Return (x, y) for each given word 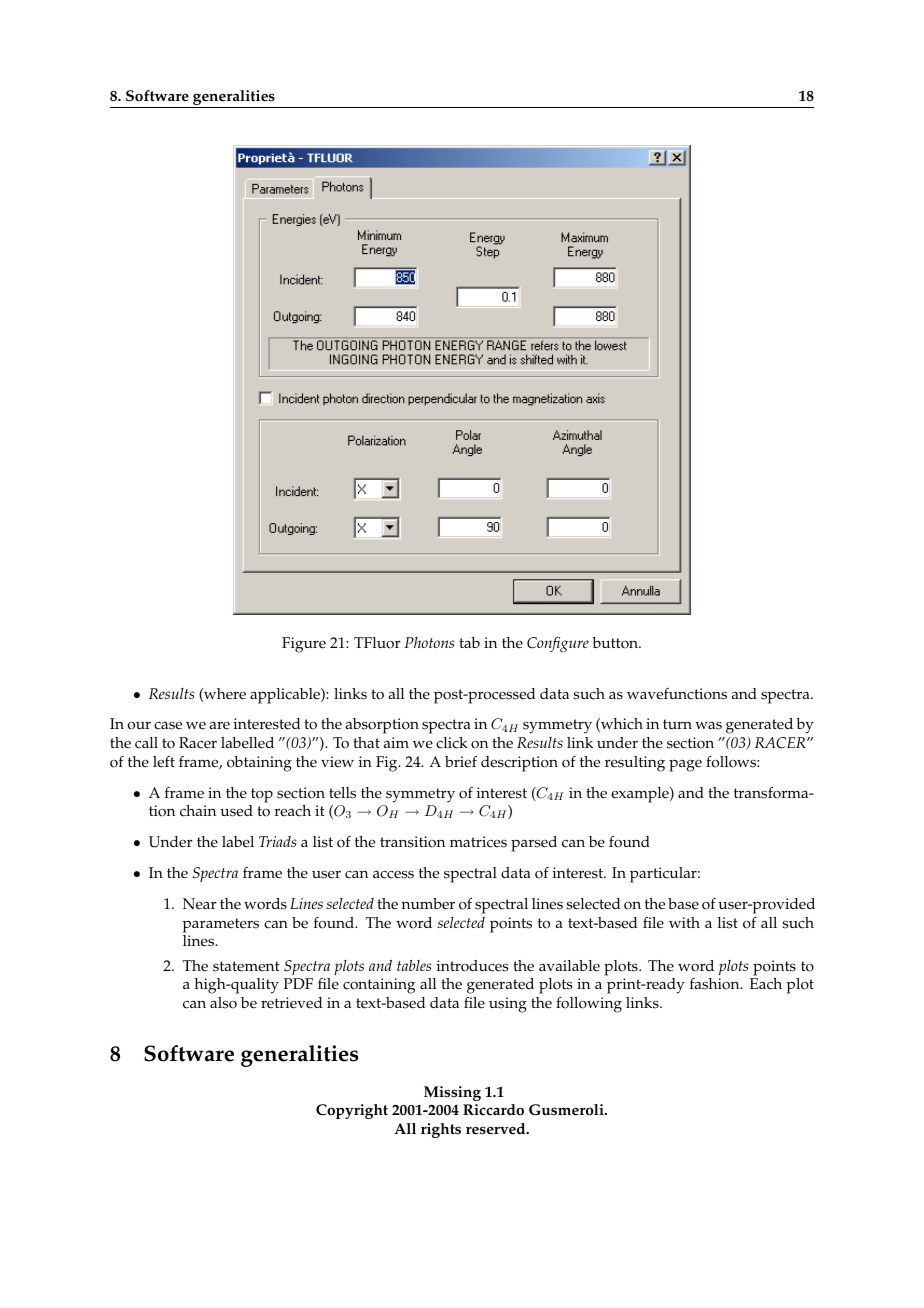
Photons (429, 642)
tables (414, 965)
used (236, 811)
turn (677, 724)
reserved (497, 1129)
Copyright (352, 1111)
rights (441, 1130)
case (168, 725)
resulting (635, 764)
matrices (478, 842)
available (569, 966)
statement (246, 966)
